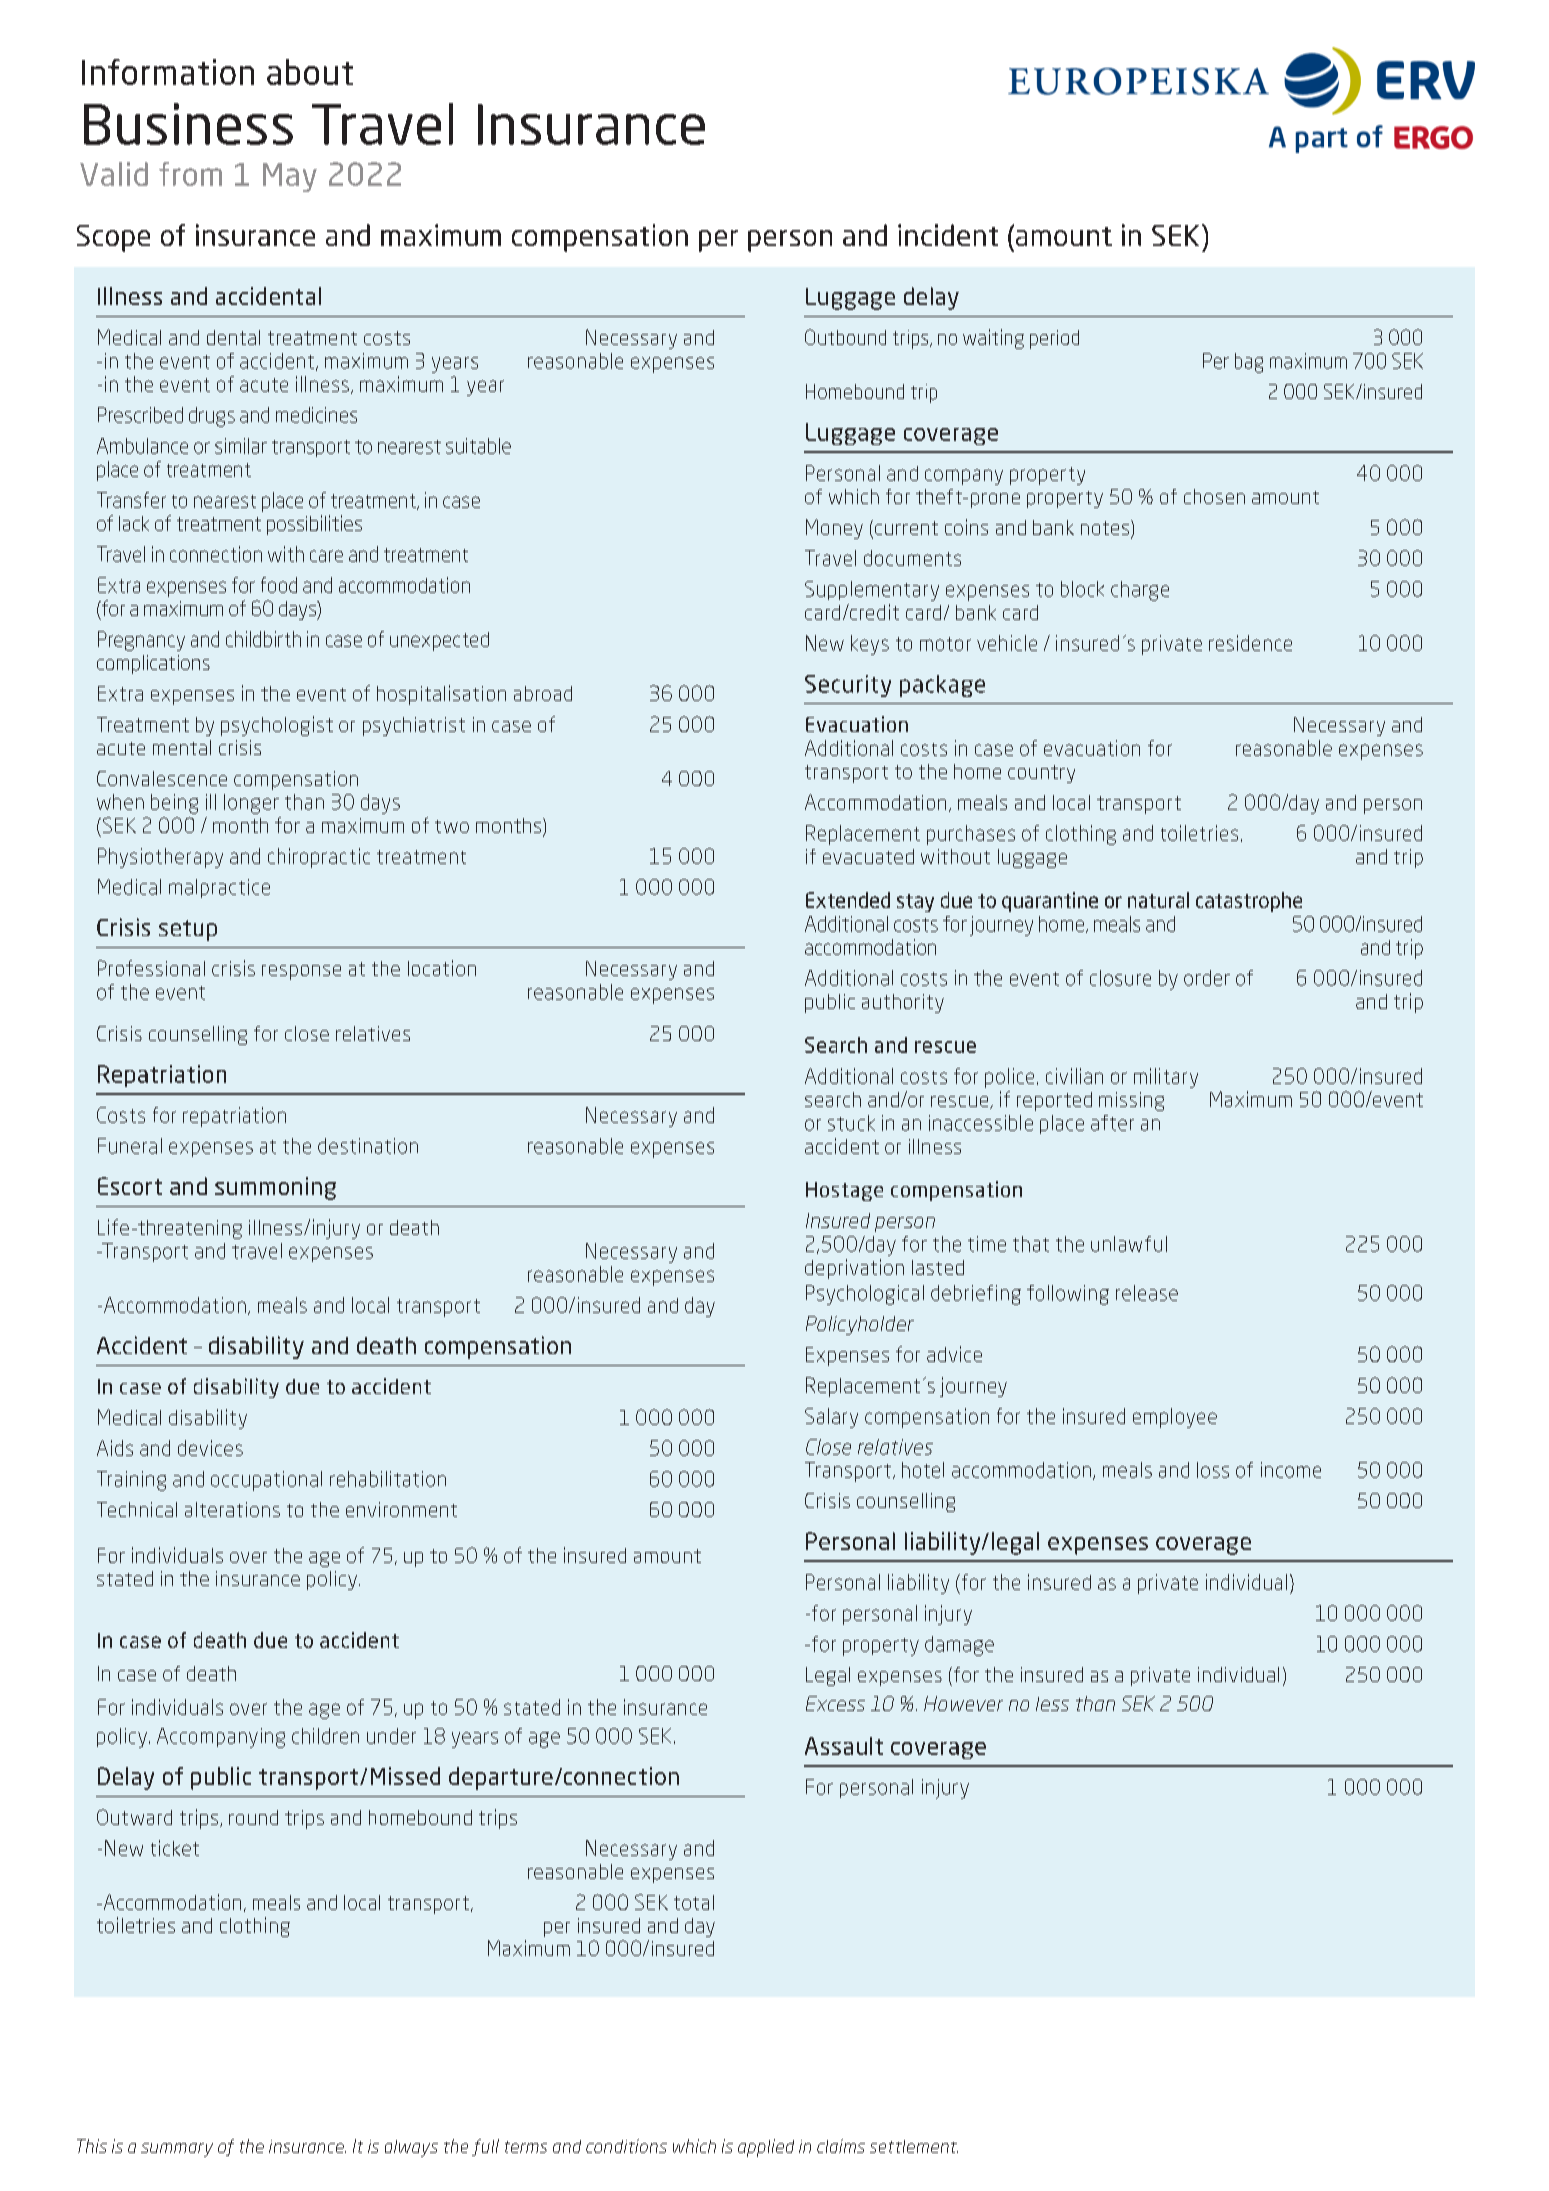  Describe the element at coordinates (948, 235) in the screenshot. I see `incident` at that location.
